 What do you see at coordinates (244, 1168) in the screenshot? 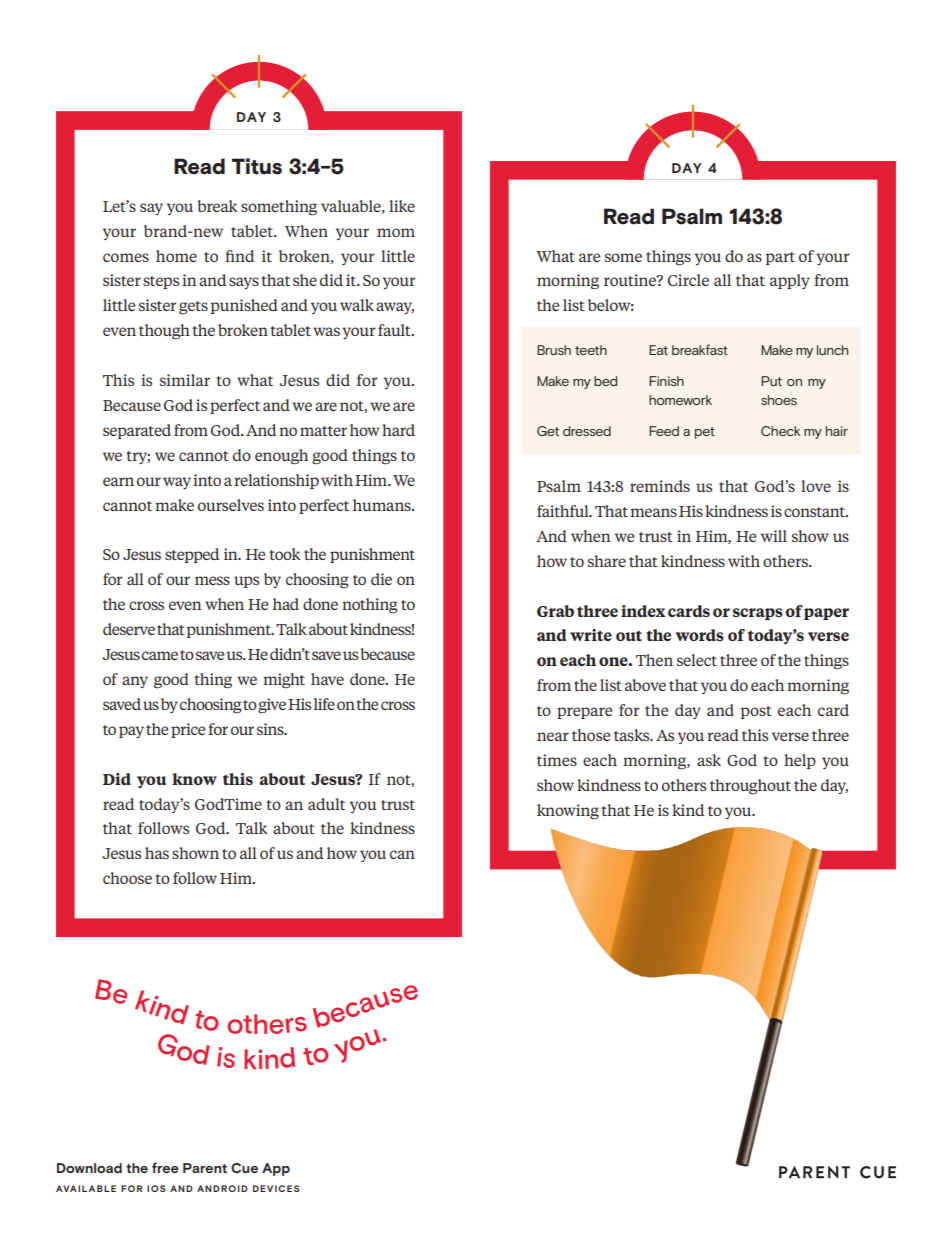
I see `Cue` at bounding box center [244, 1168].
